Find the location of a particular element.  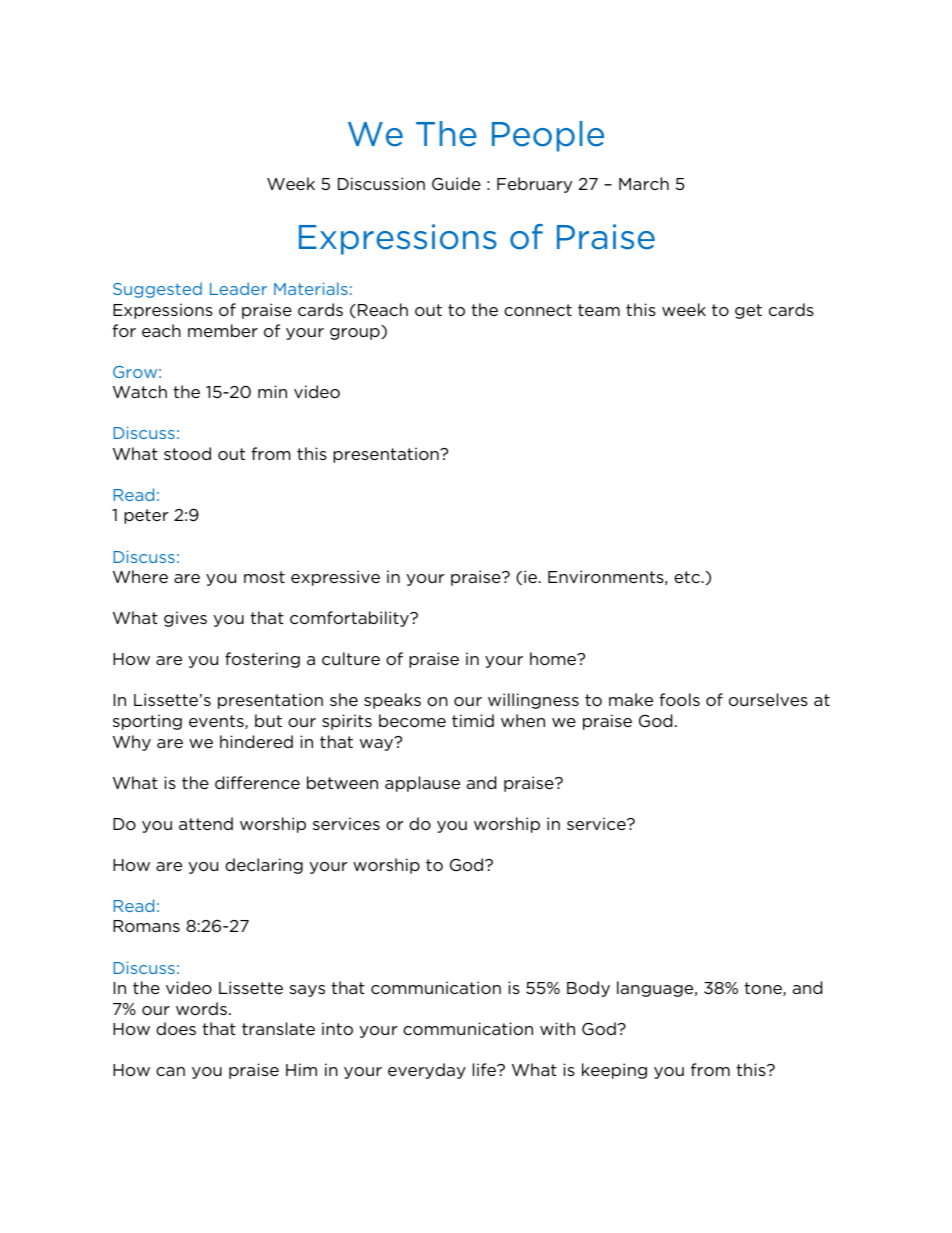

does is located at coordinates (176, 1028).
